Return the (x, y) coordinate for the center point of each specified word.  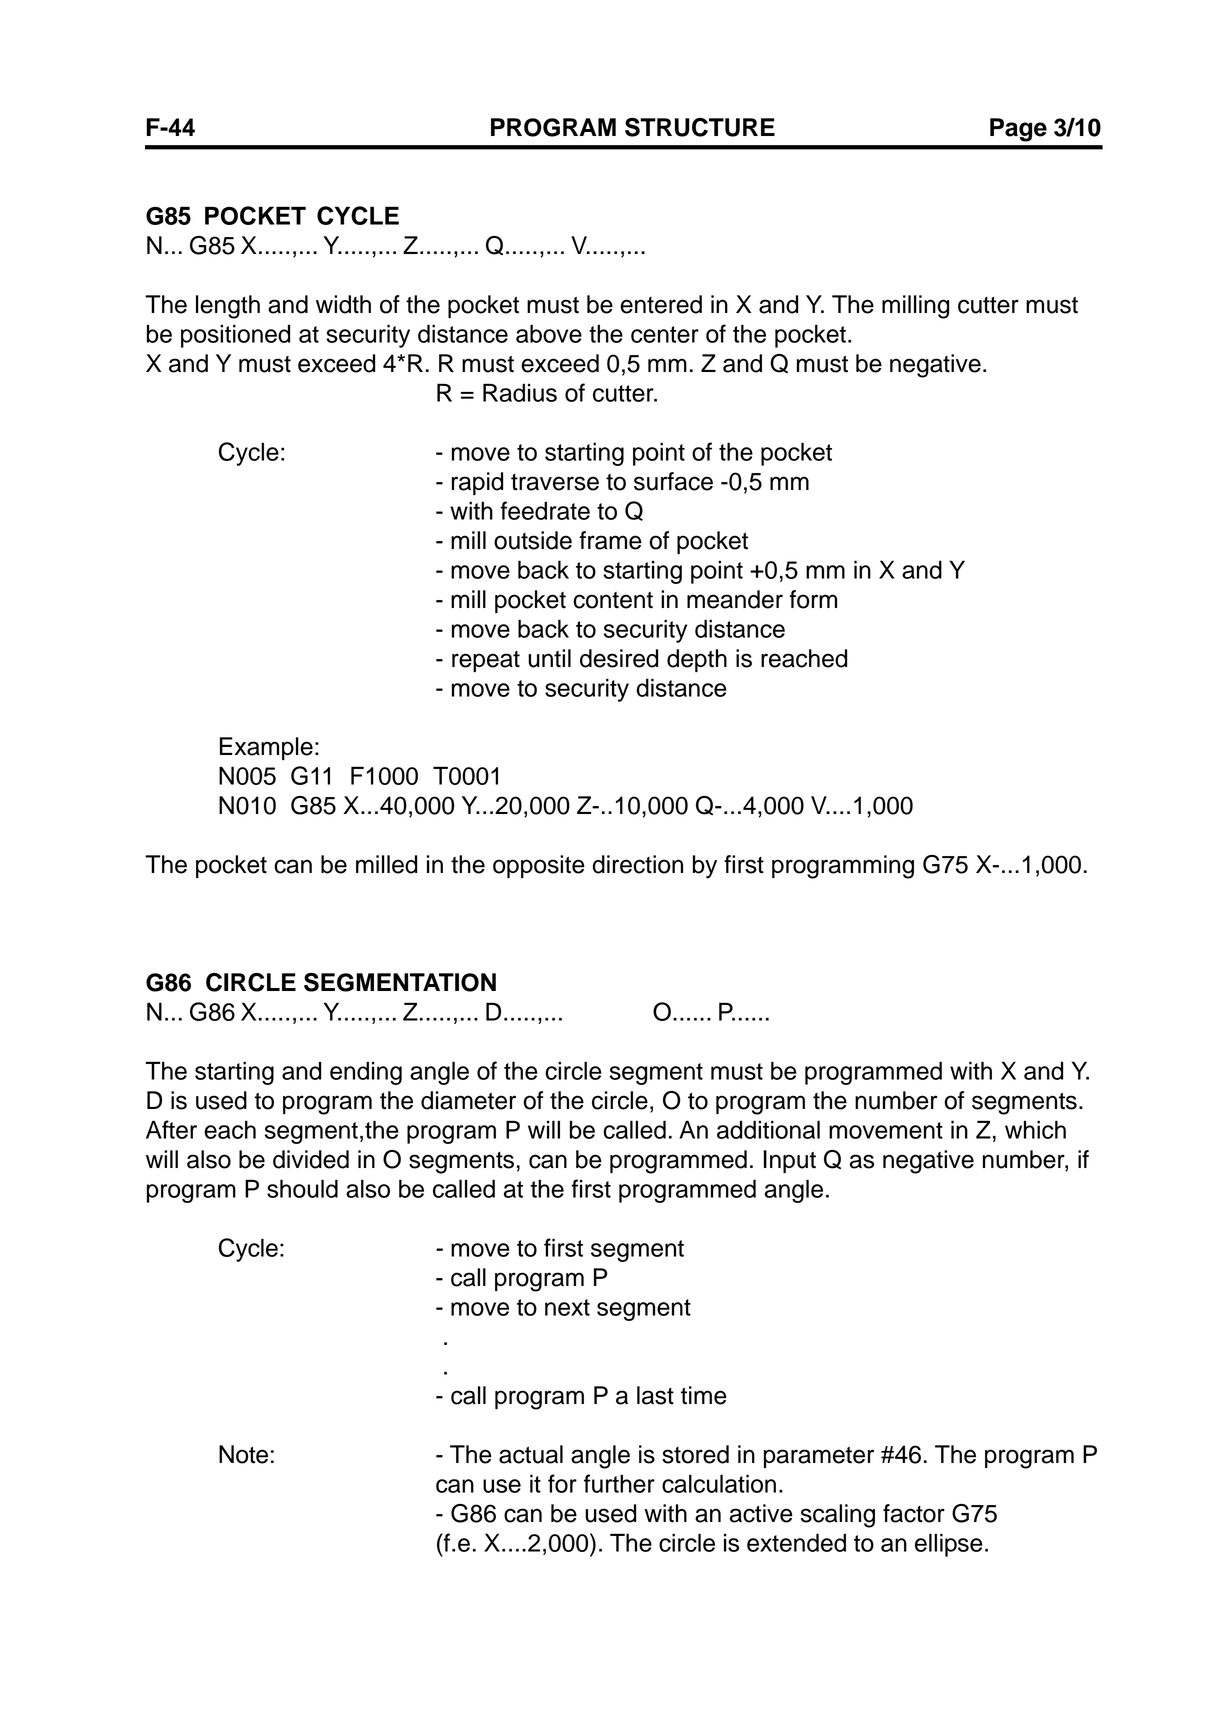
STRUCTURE (700, 127)
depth (697, 660)
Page (1018, 130)
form (813, 599)
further (619, 1483)
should (302, 1188)
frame (610, 540)
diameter (468, 1100)
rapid (477, 483)
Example (266, 748)
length (228, 307)
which (1035, 1129)
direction (637, 864)
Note (243, 1454)
